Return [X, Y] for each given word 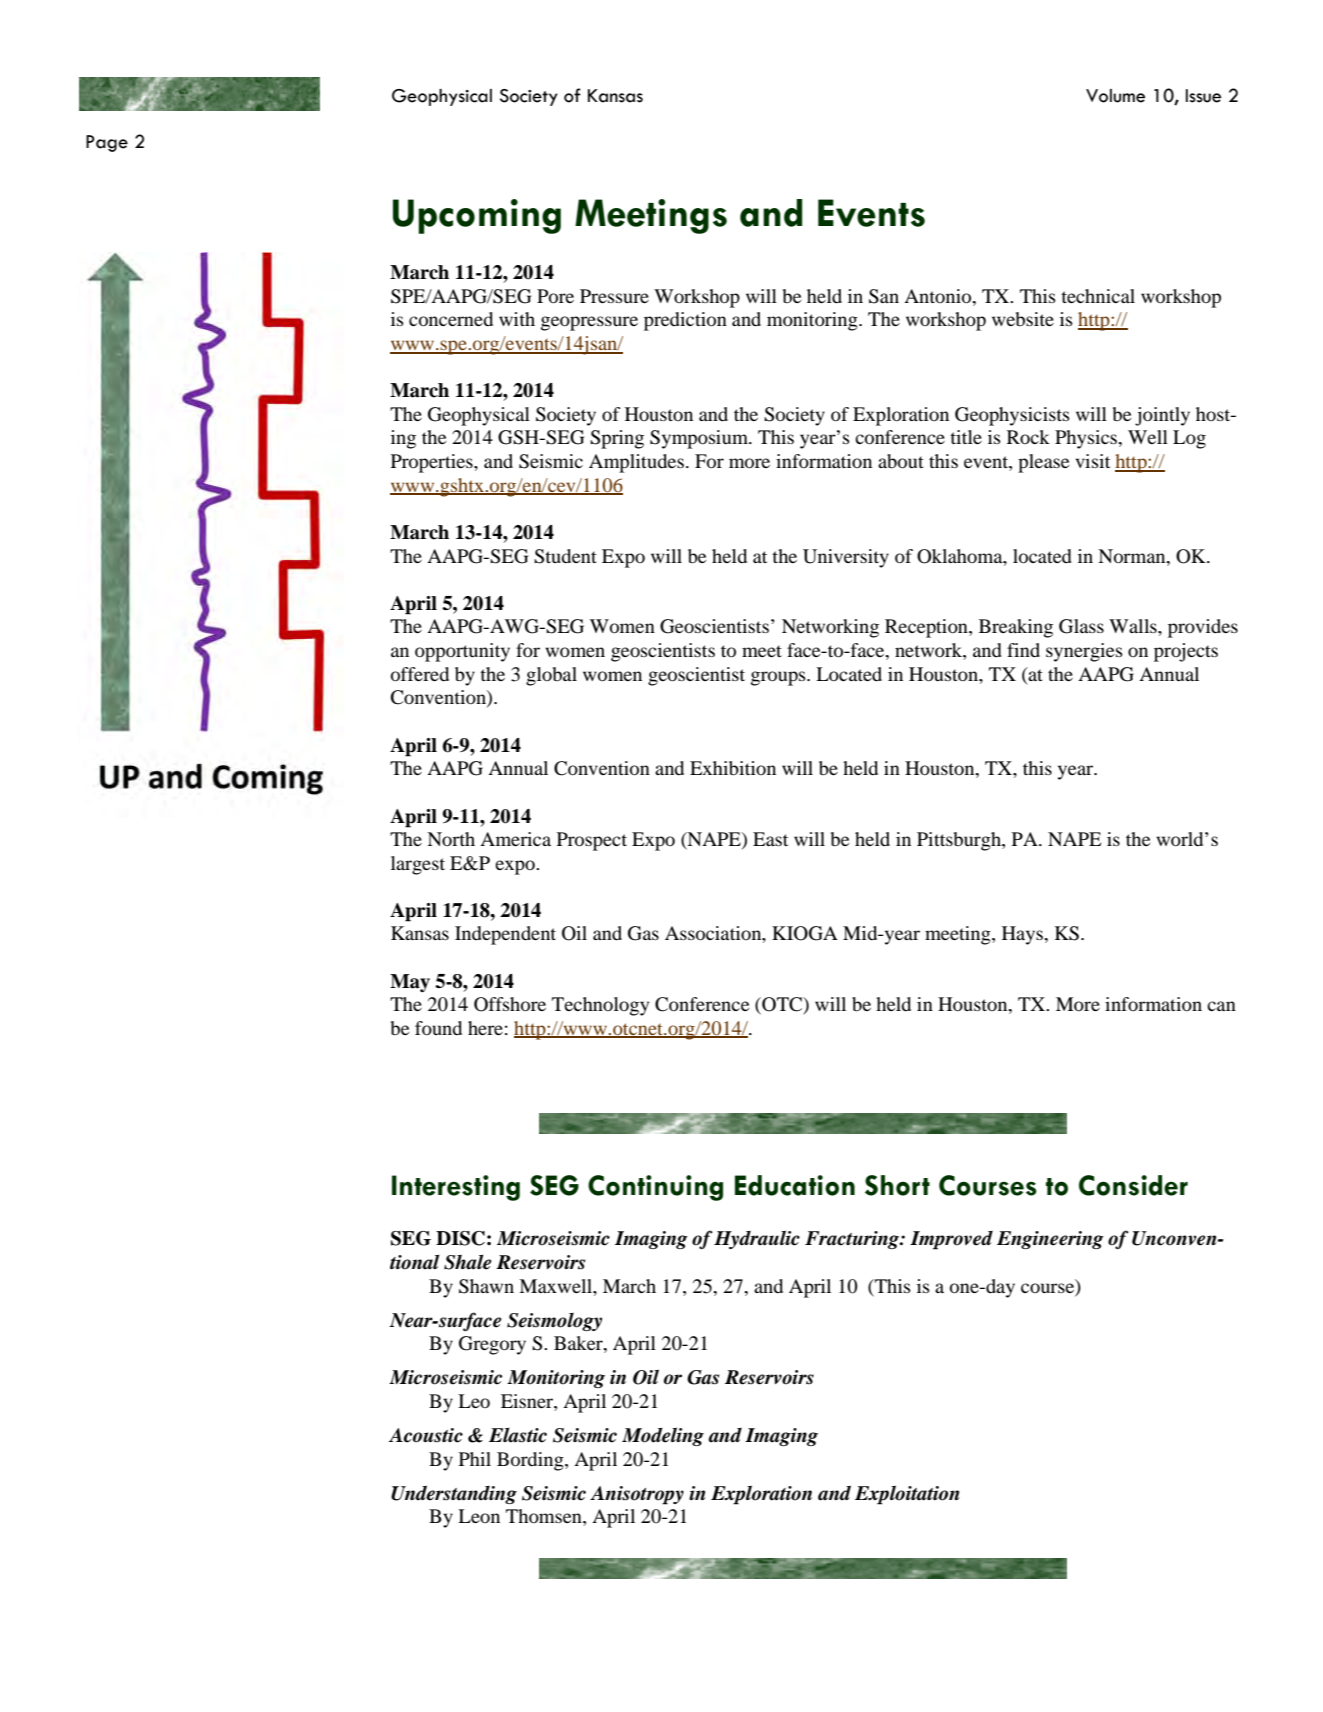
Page [107, 143]
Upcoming [477, 216]
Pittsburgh [960, 841]
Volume [1115, 96]
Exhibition [733, 768]
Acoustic [426, 1435]
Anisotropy [637, 1495]
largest [418, 865]
